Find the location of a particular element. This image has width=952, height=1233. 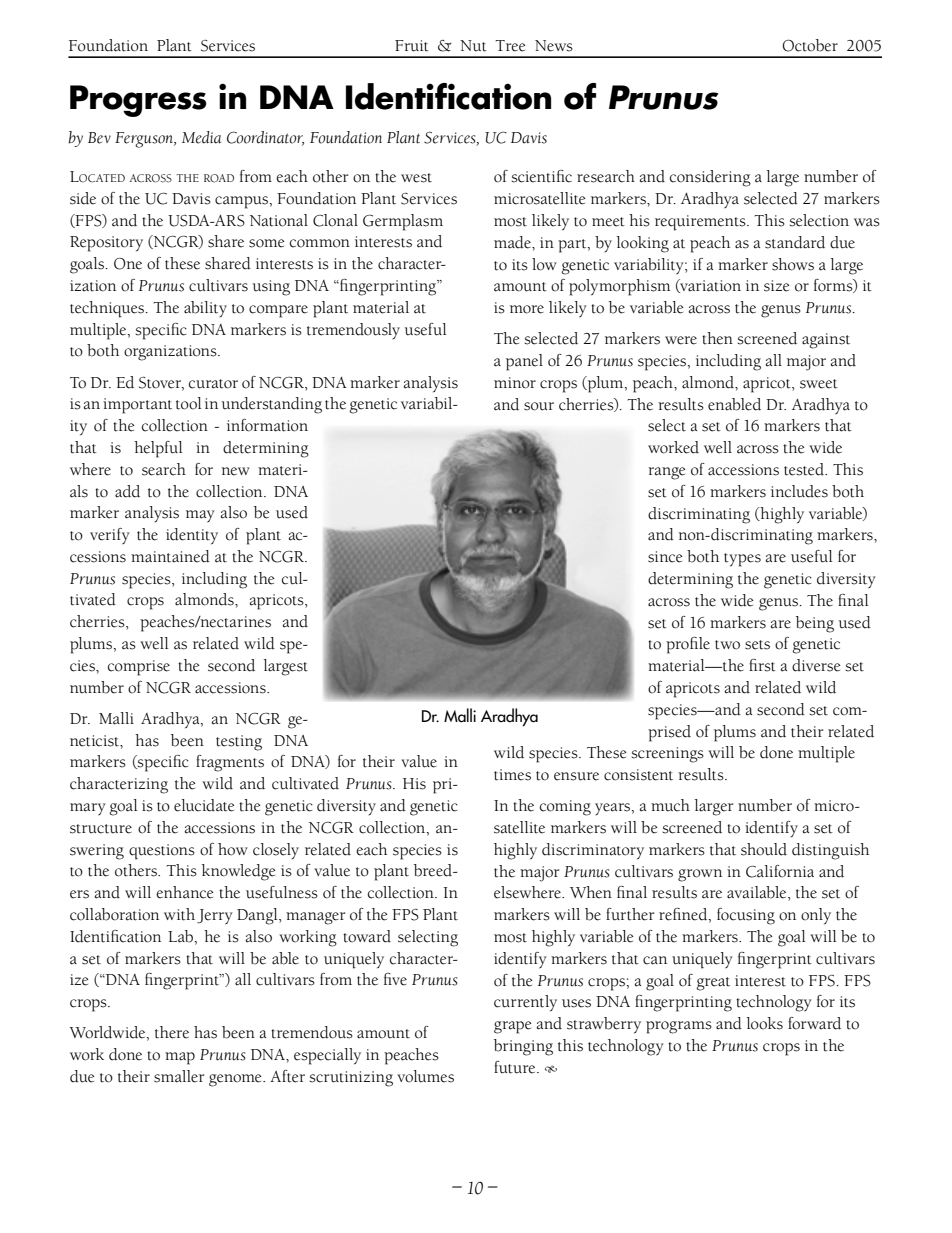

some is located at coordinates (267, 243).
